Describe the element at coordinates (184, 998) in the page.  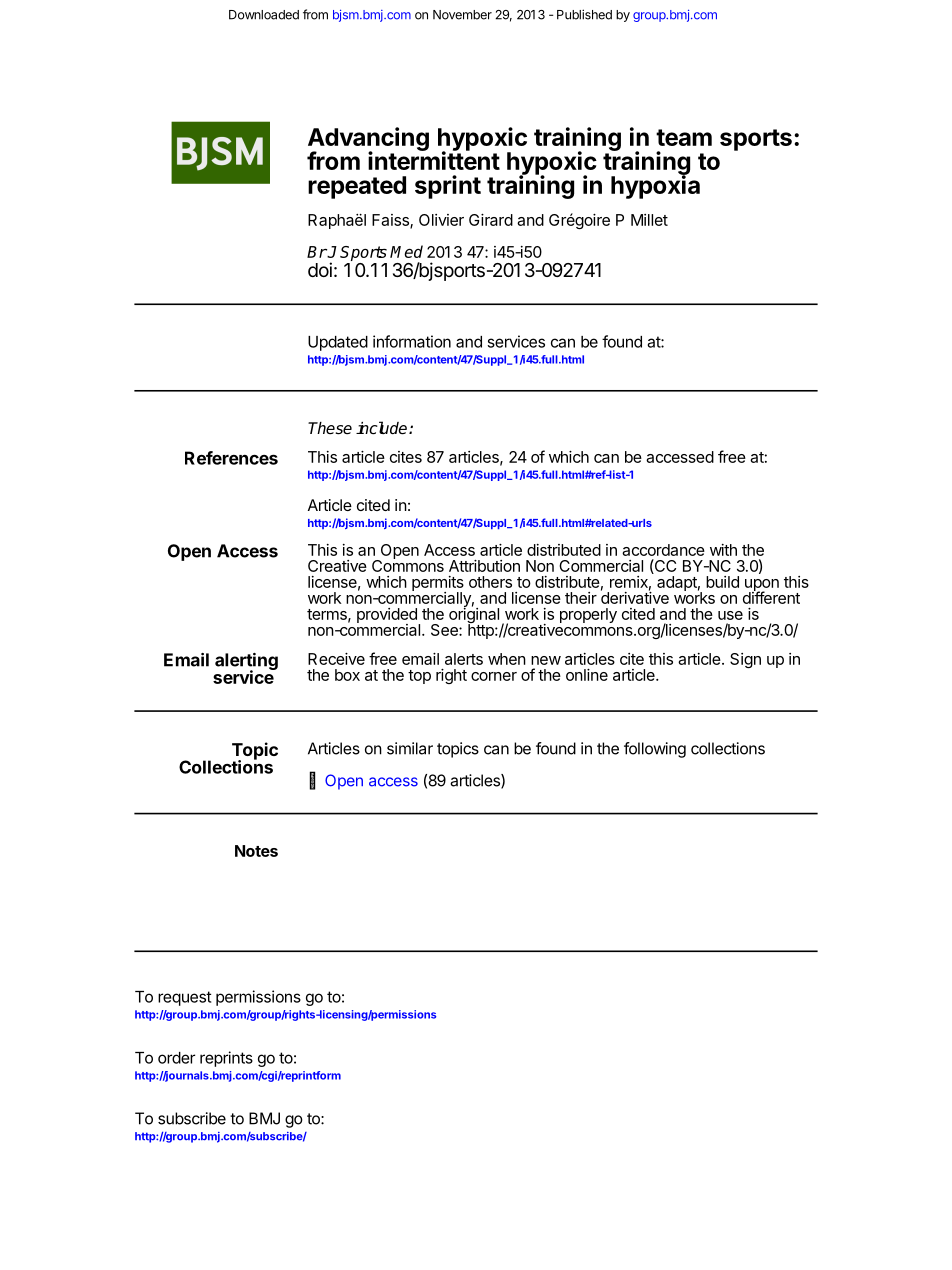
I see `request` at that location.
